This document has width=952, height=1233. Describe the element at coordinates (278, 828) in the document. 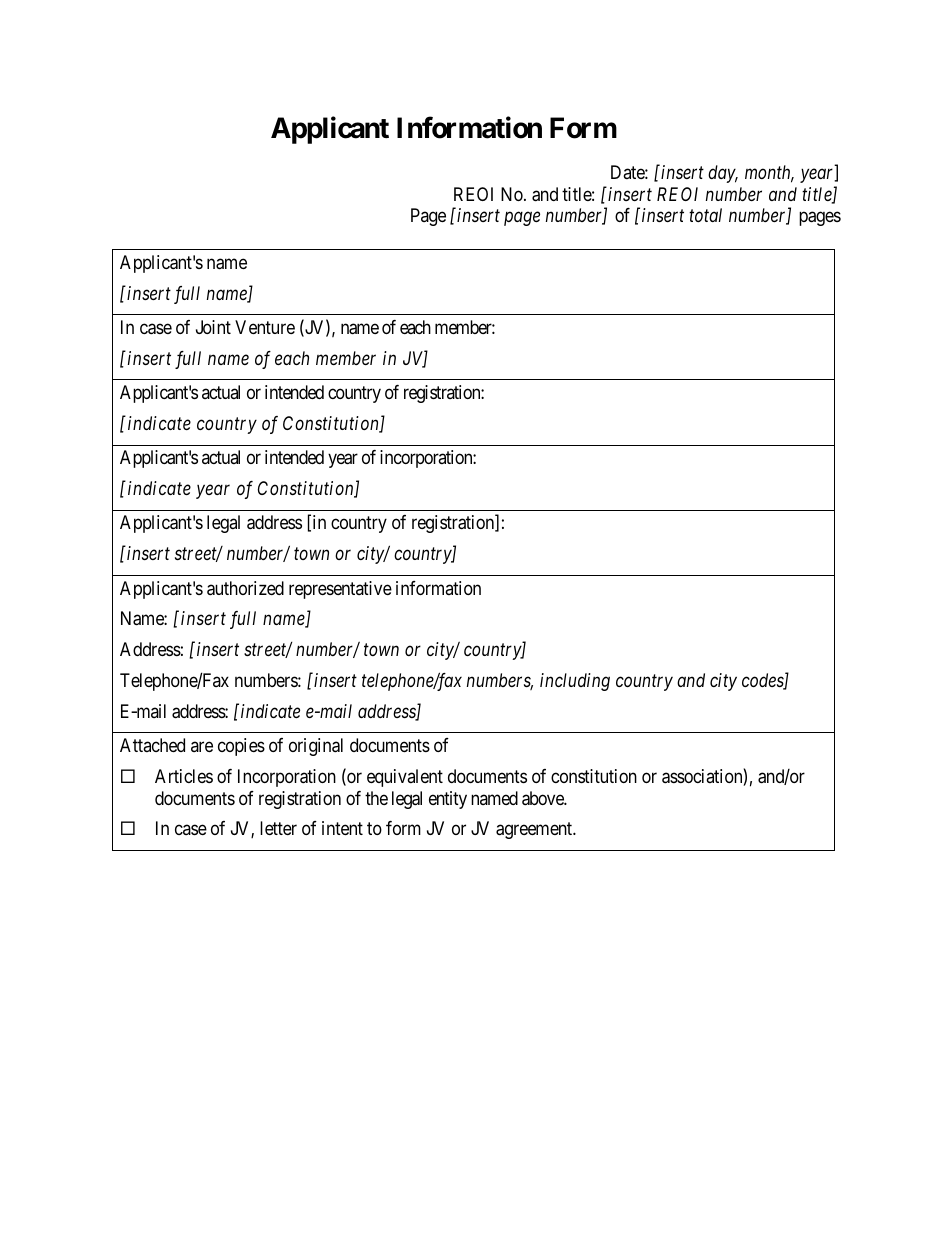

I see `letter` at that location.
